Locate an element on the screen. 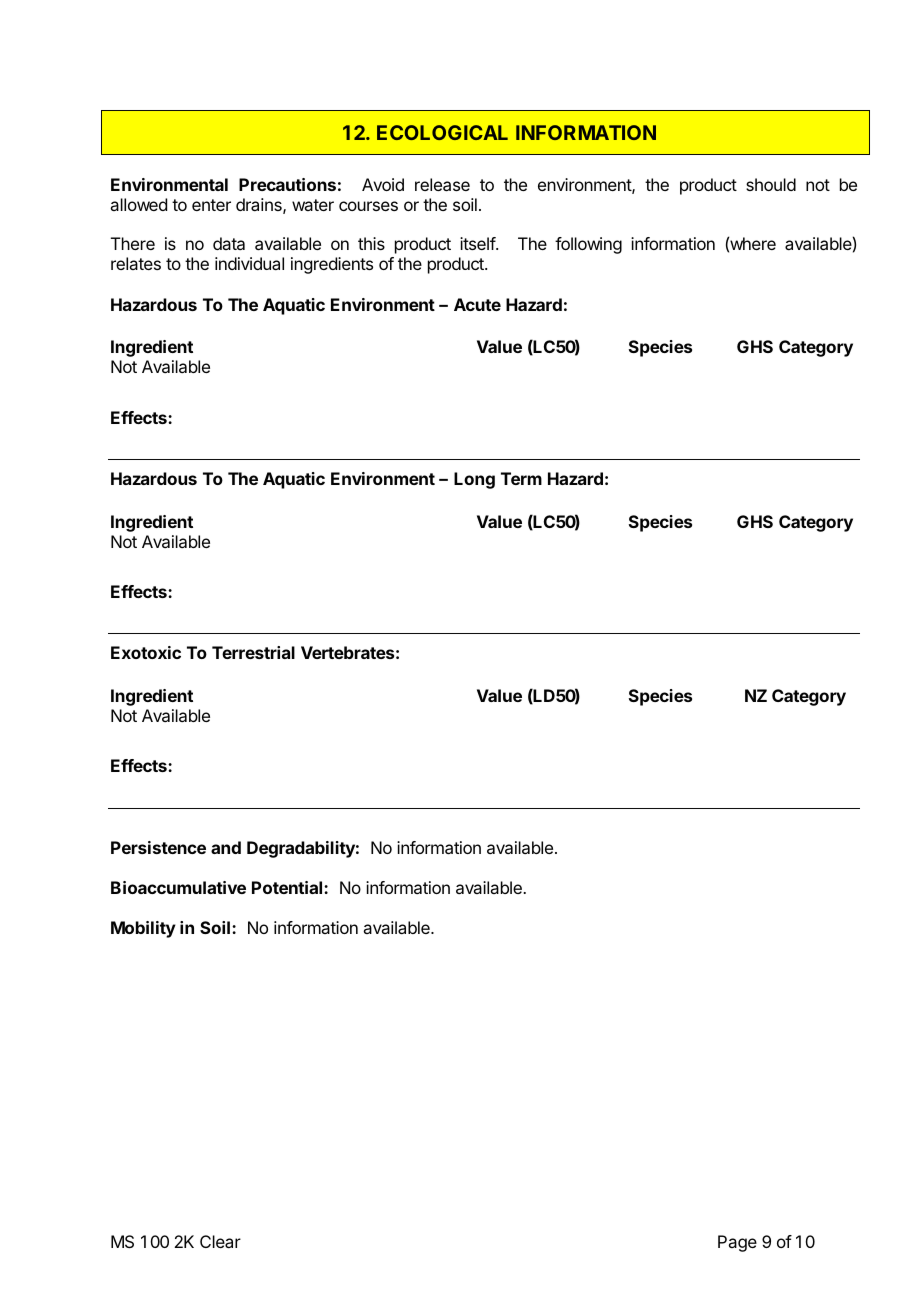 The image size is (924, 1308). release is located at coordinates (442, 184).
